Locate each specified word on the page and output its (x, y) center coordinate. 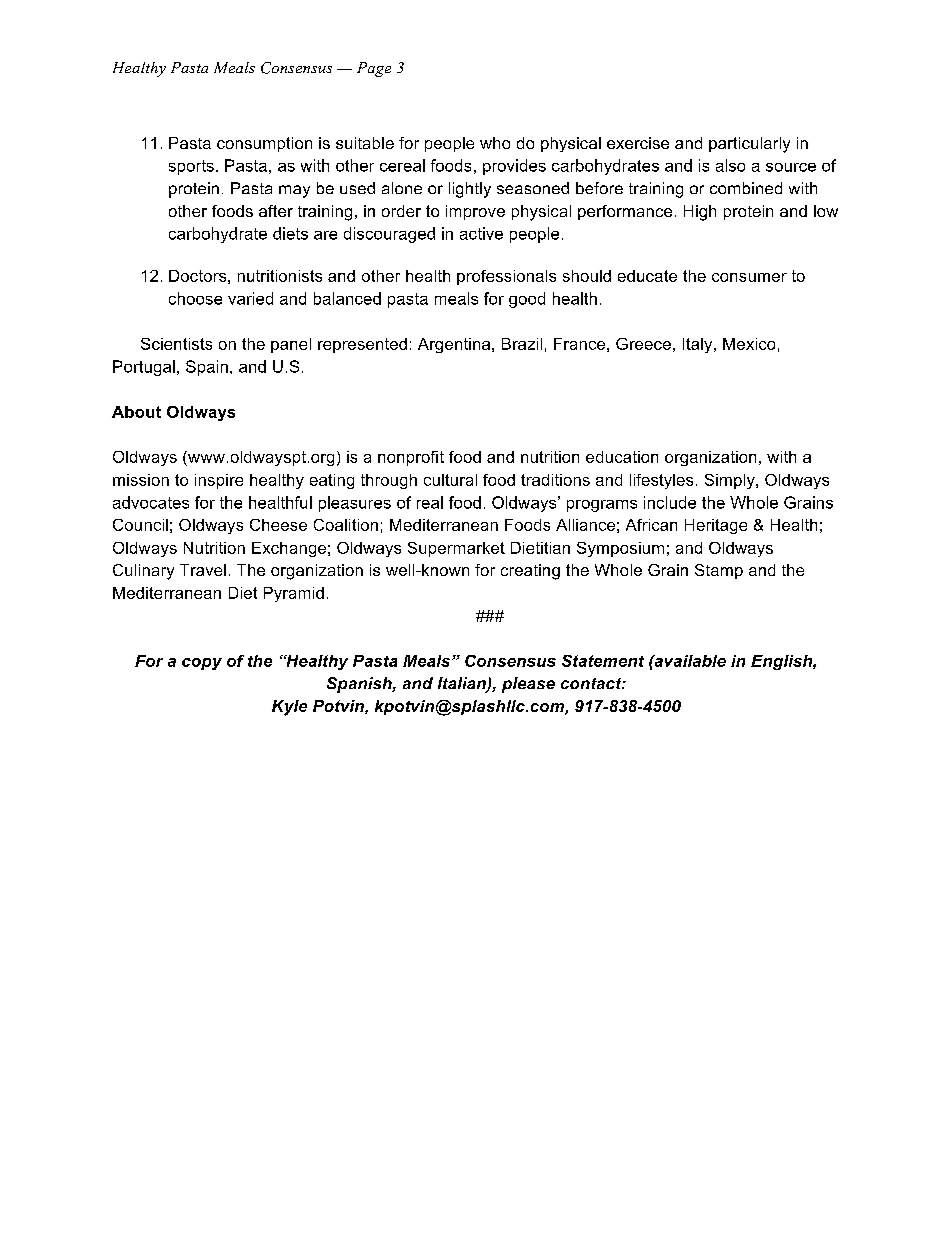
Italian (463, 684)
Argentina (455, 345)
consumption (264, 144)
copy (202, 664)
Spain (207, 368)
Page (374, 69)
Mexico (749, 344)
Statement (603, 661)
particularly (749, 145)
